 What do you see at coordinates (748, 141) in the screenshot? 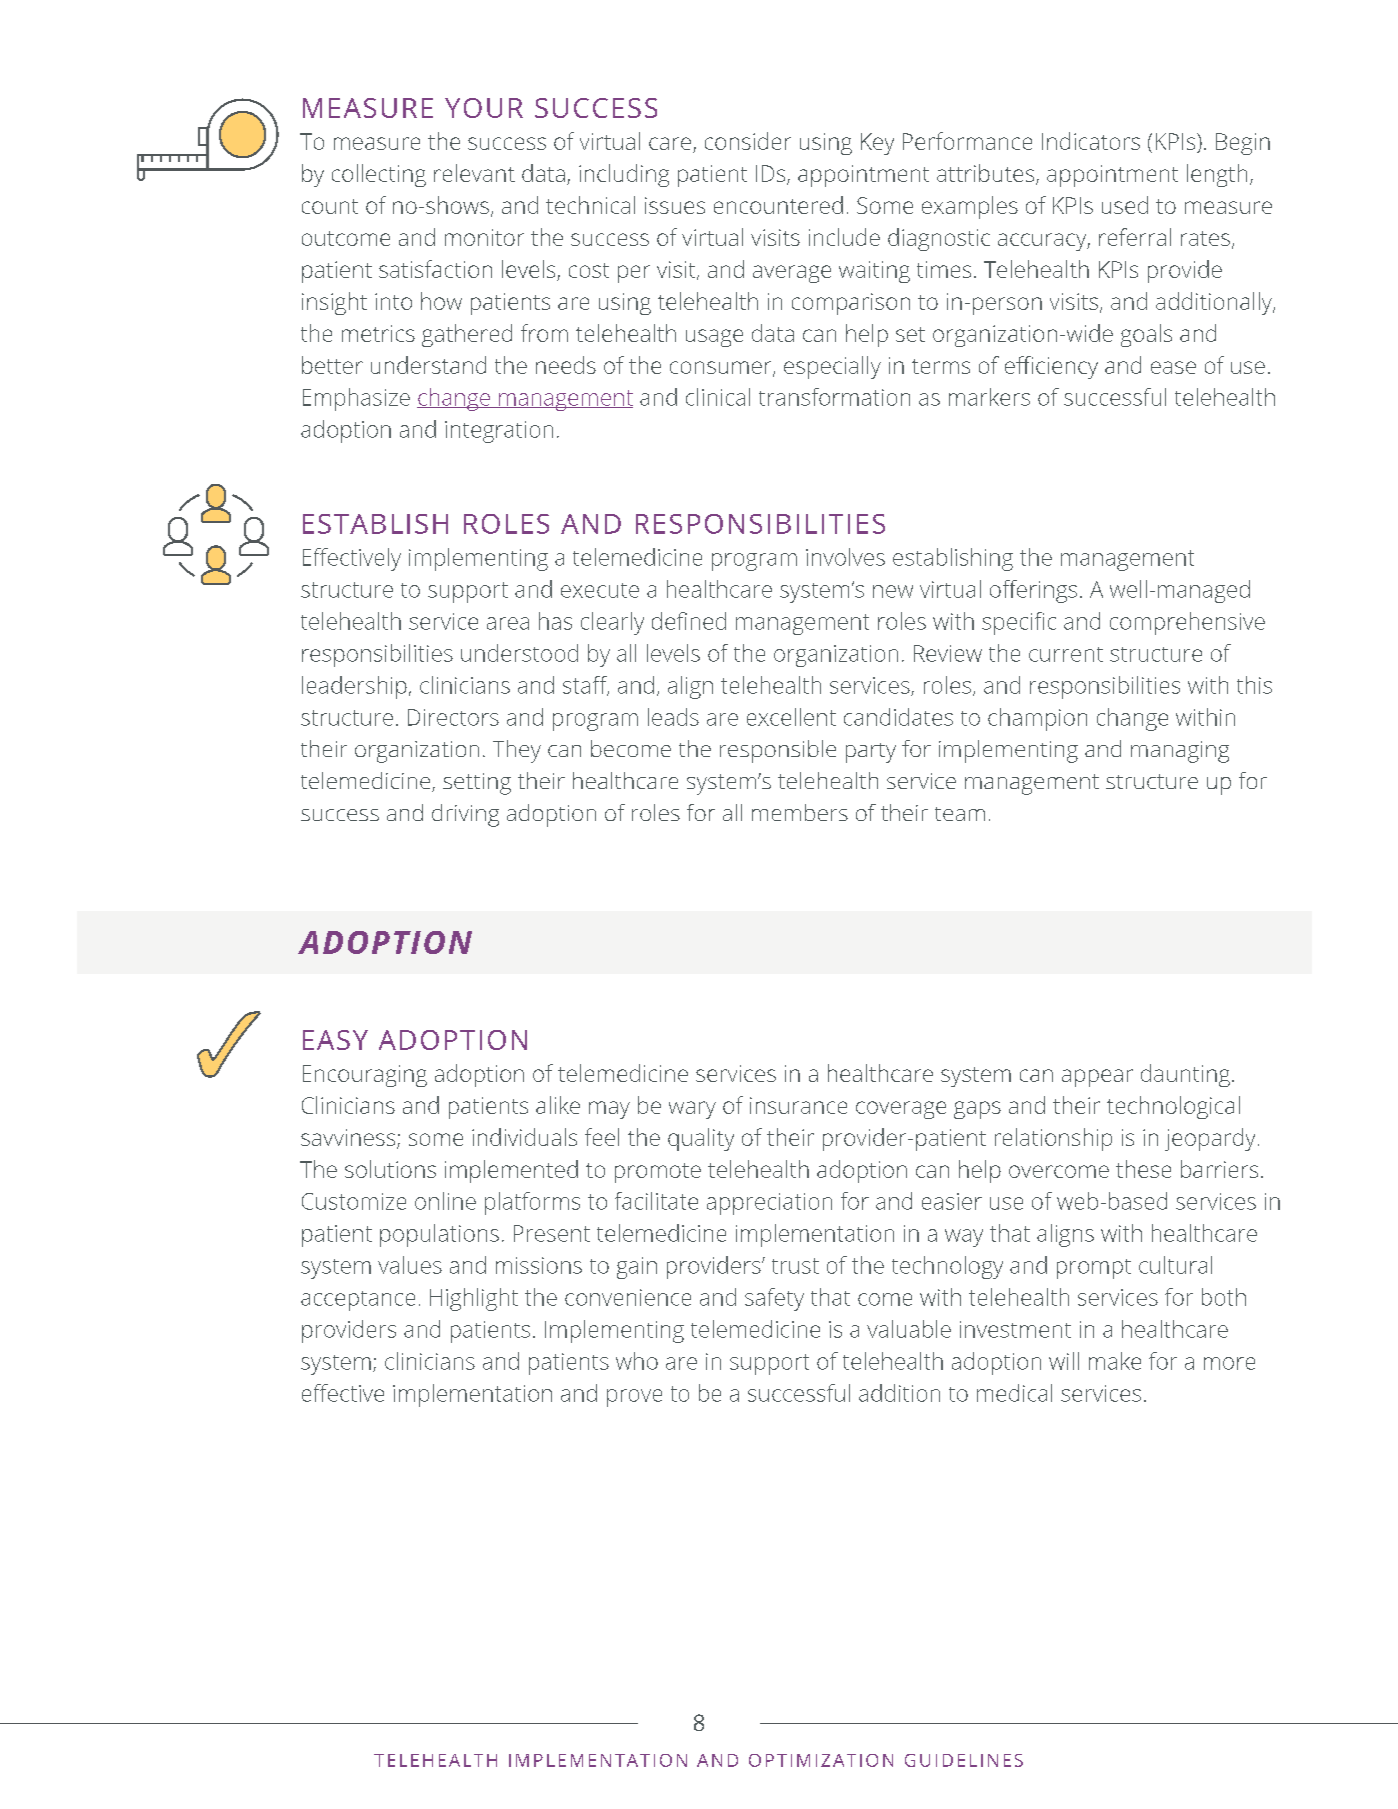
I see `consider` at bounding box center [748, 141].
